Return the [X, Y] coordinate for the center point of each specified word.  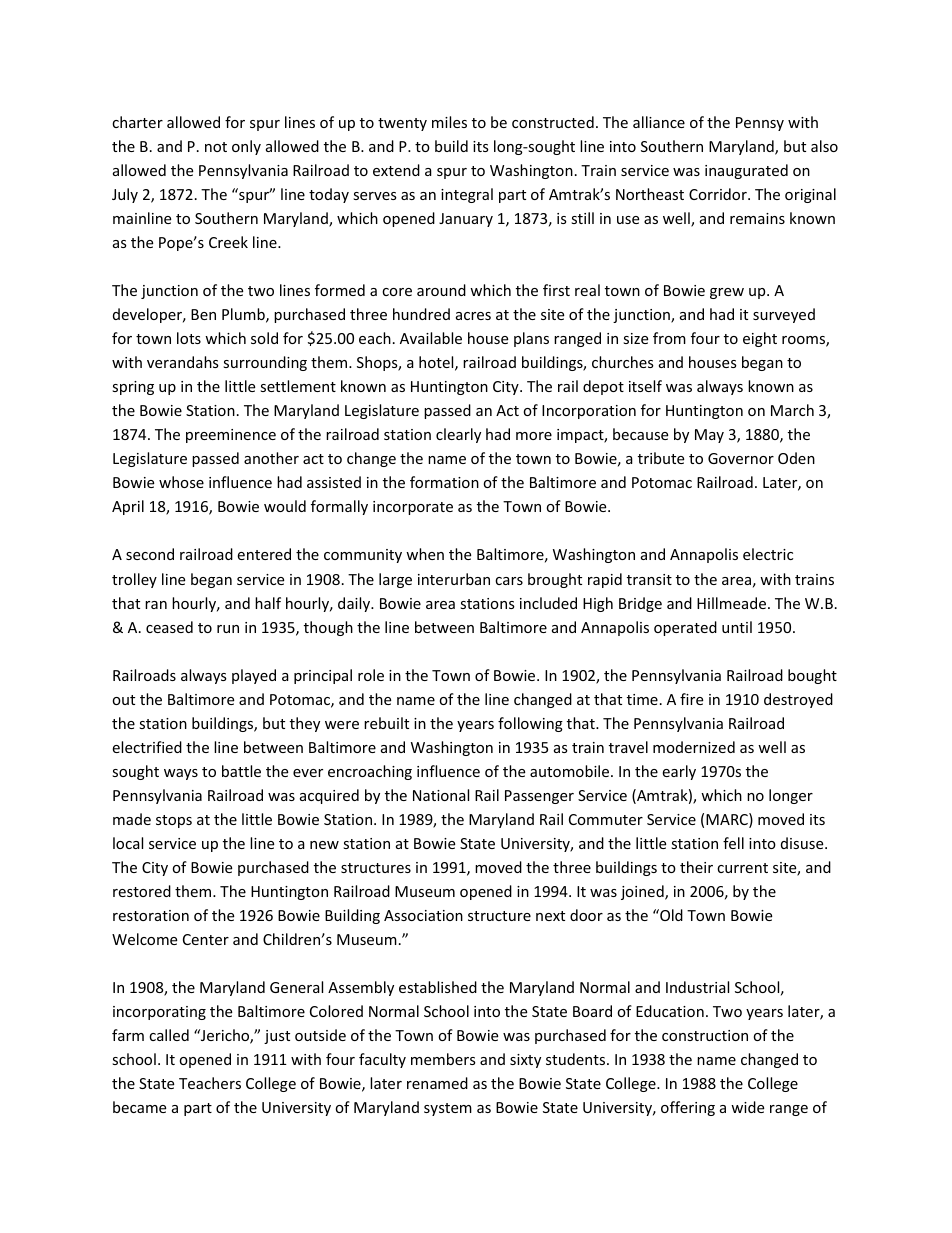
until [737, 627]
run [228, 629]
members [443, 1059]
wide [747, 1107]
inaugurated [746, 171]
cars [509, 581]
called [169, 1035]
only [246, 147]
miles [449, 122]
